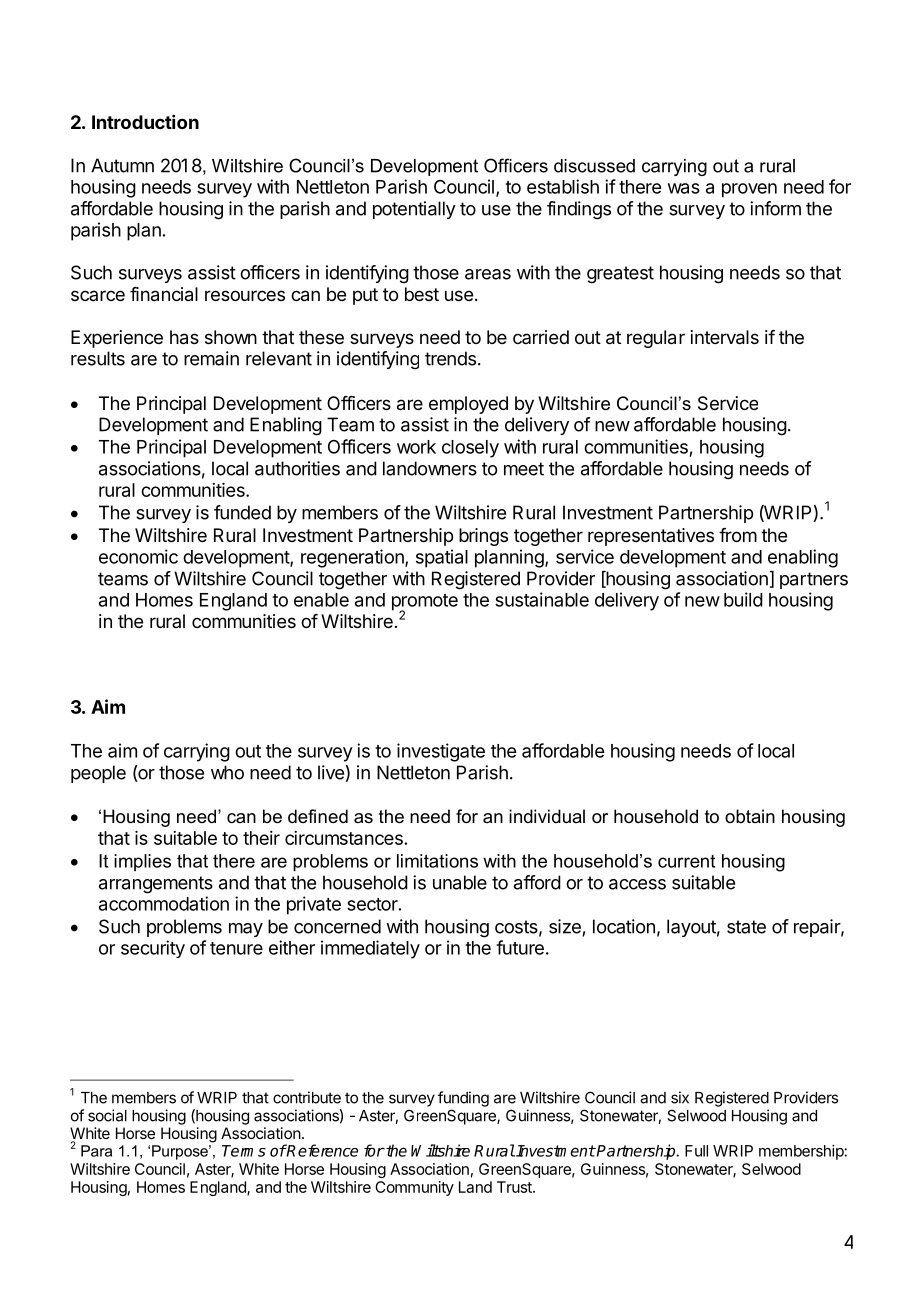 The image size is (924, 1308). Describe the element at coordinates (684, 188) in the image. I see `was` at that location.
